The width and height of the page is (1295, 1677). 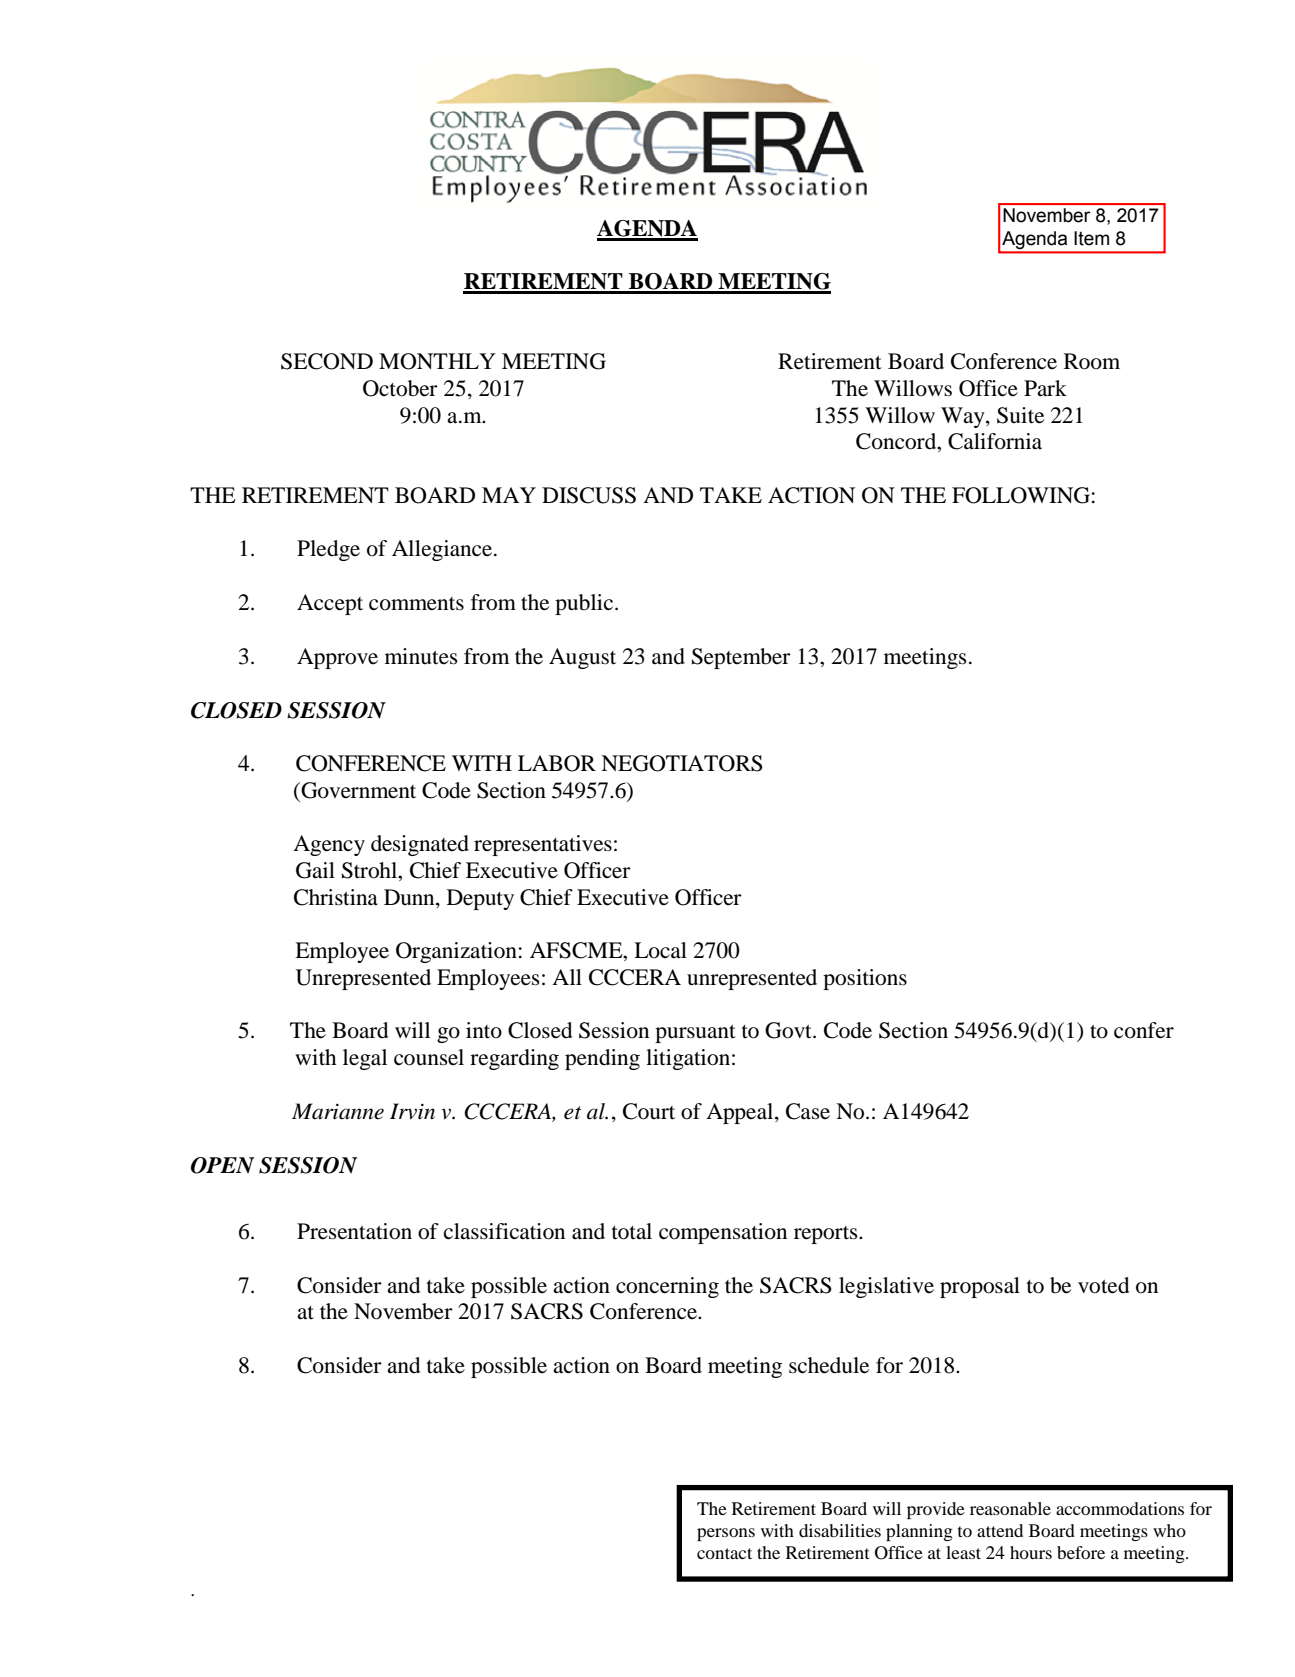 What do you see at coordinates (589, 495) in the page?
I see `DISCUSS` at bounding box center [589, 495].
